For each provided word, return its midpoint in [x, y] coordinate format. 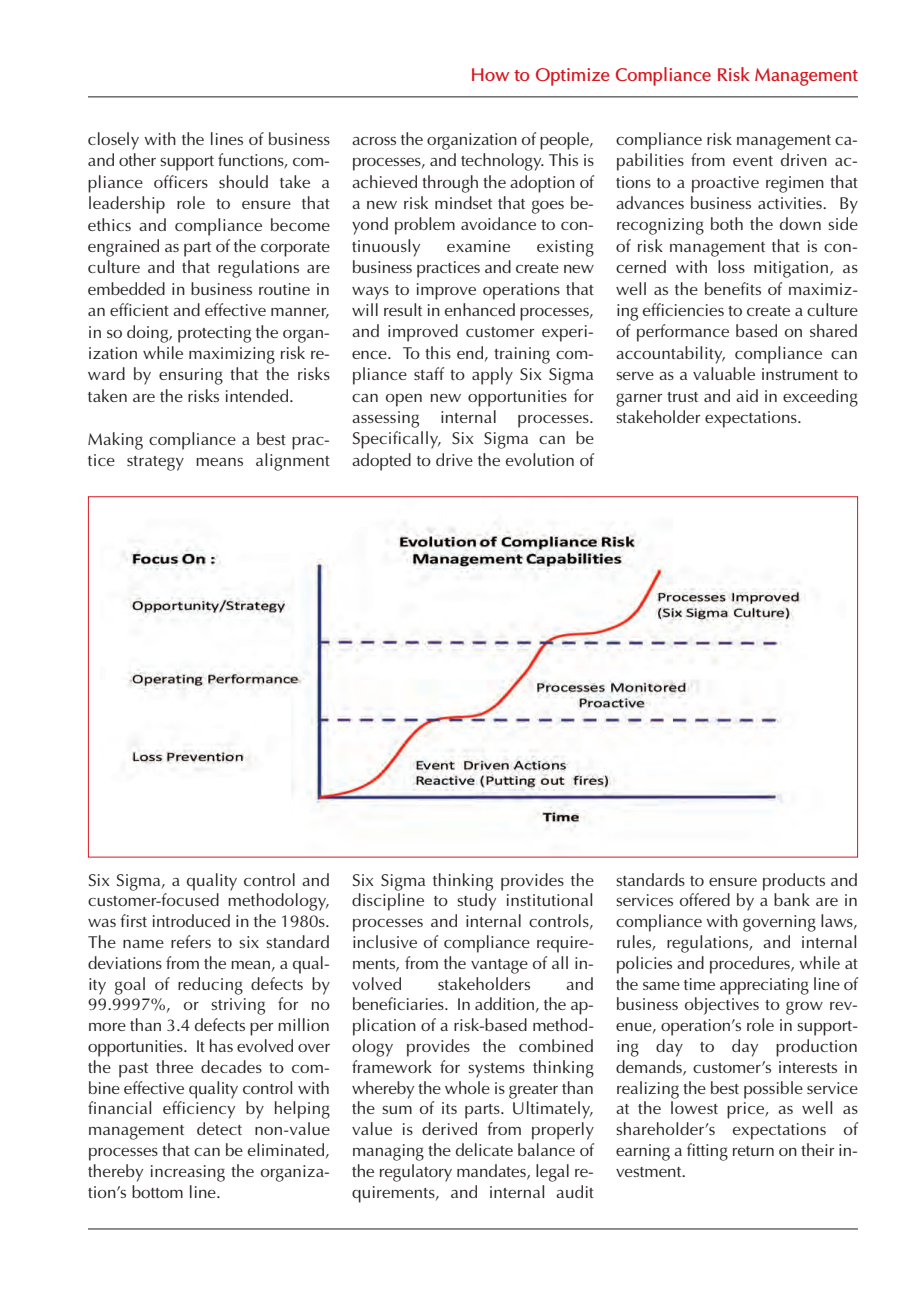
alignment [293, 462]
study [476, 902]
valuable [724, 373]
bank [792, 899]
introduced [191, 920]
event [753, 161]
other [137, 159]
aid [747, 395]
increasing [188, 1173]
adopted [381, 462]
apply [492, 376]
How [490, 74]
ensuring [191, 376]
